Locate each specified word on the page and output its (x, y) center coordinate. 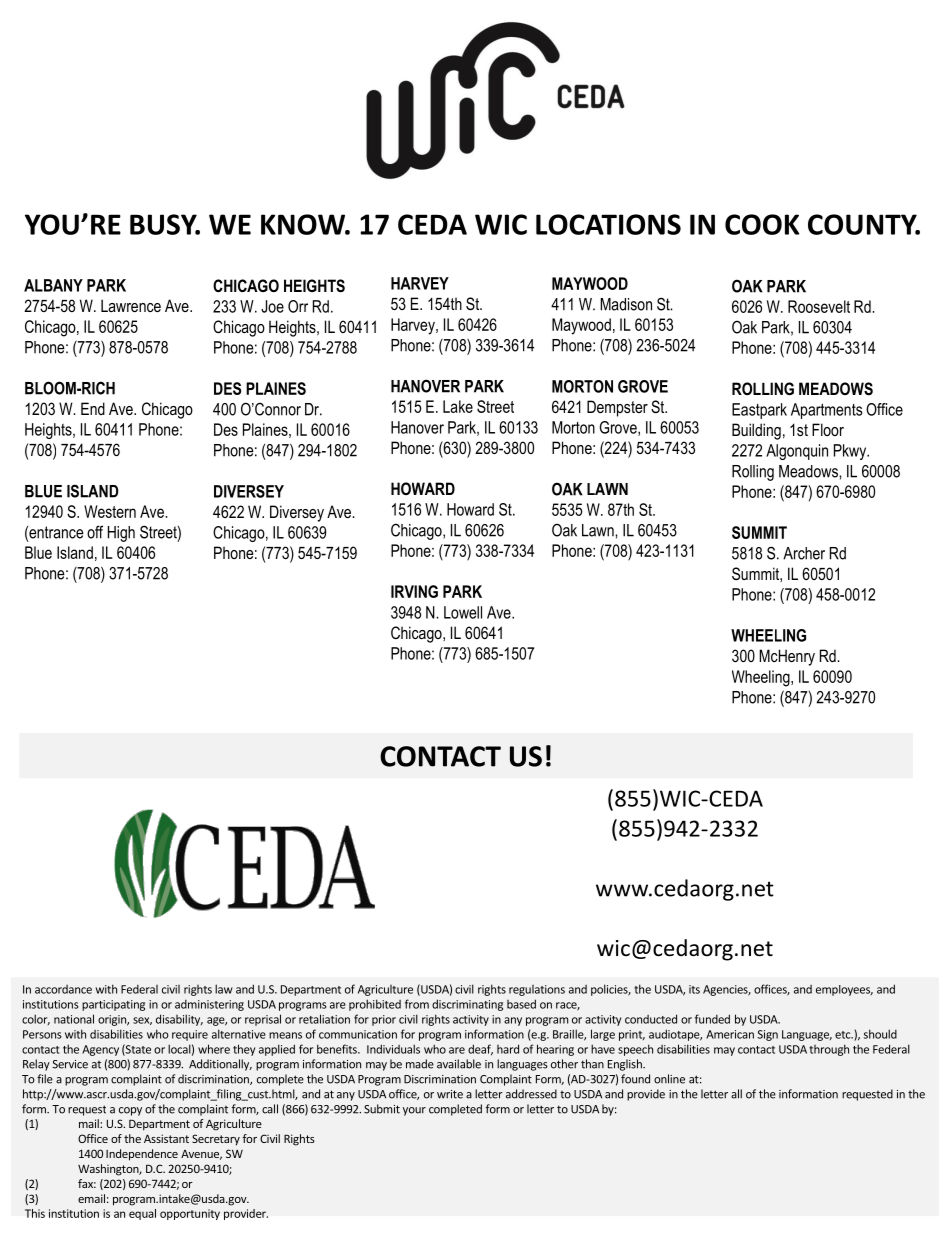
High (121, 534)
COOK (762, 224)
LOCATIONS (608, 224)
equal (142, 1214)
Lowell (463, 612)
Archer (804, 553)
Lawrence (131, 305)
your (414, 1111)
